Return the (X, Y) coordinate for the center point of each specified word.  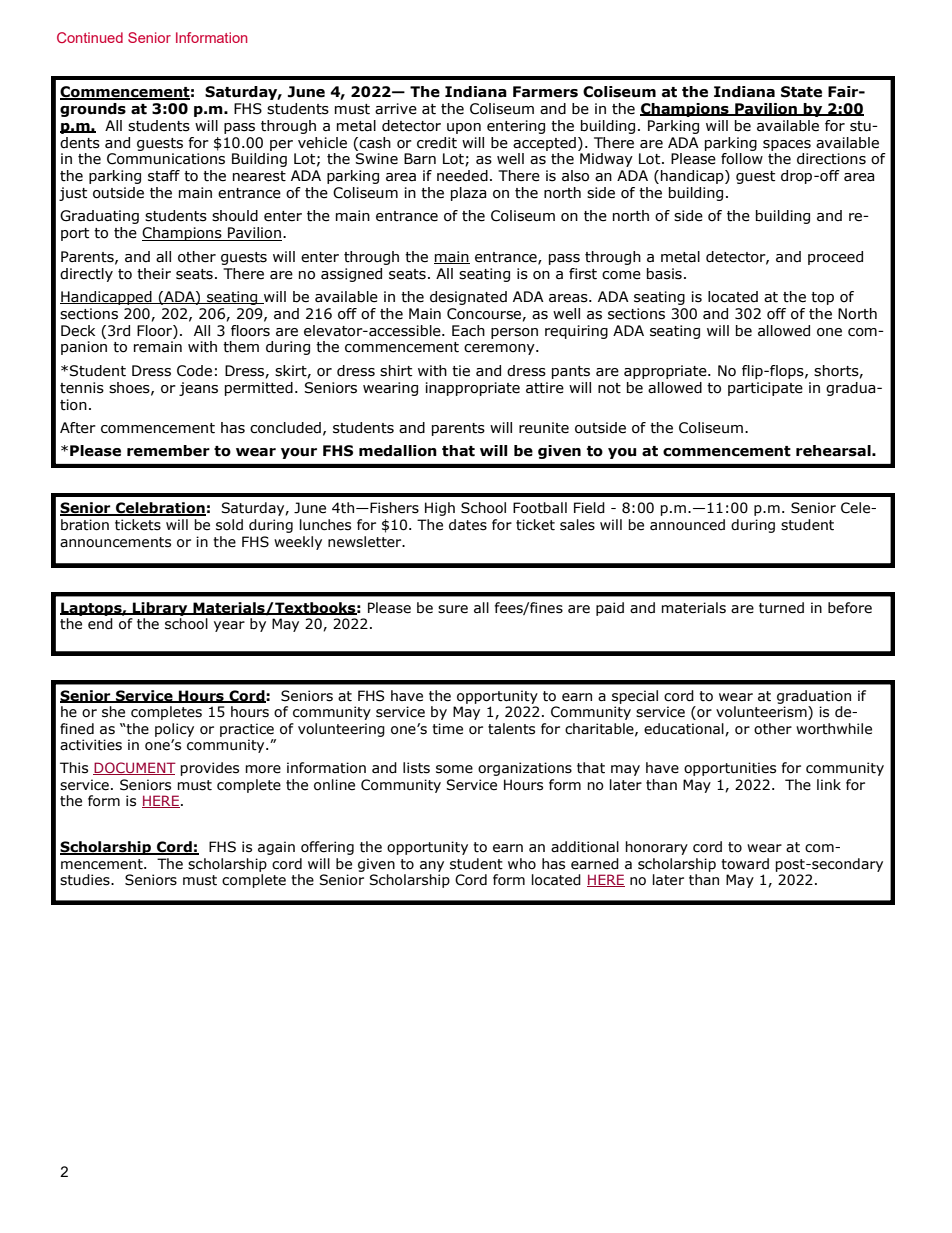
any (432, 866)
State (801, 92)
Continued (90, 37)
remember (168, 451)
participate (765, 389)
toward (745, 864)
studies (86, 880)
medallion (398, 451)
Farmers (545, 92)
